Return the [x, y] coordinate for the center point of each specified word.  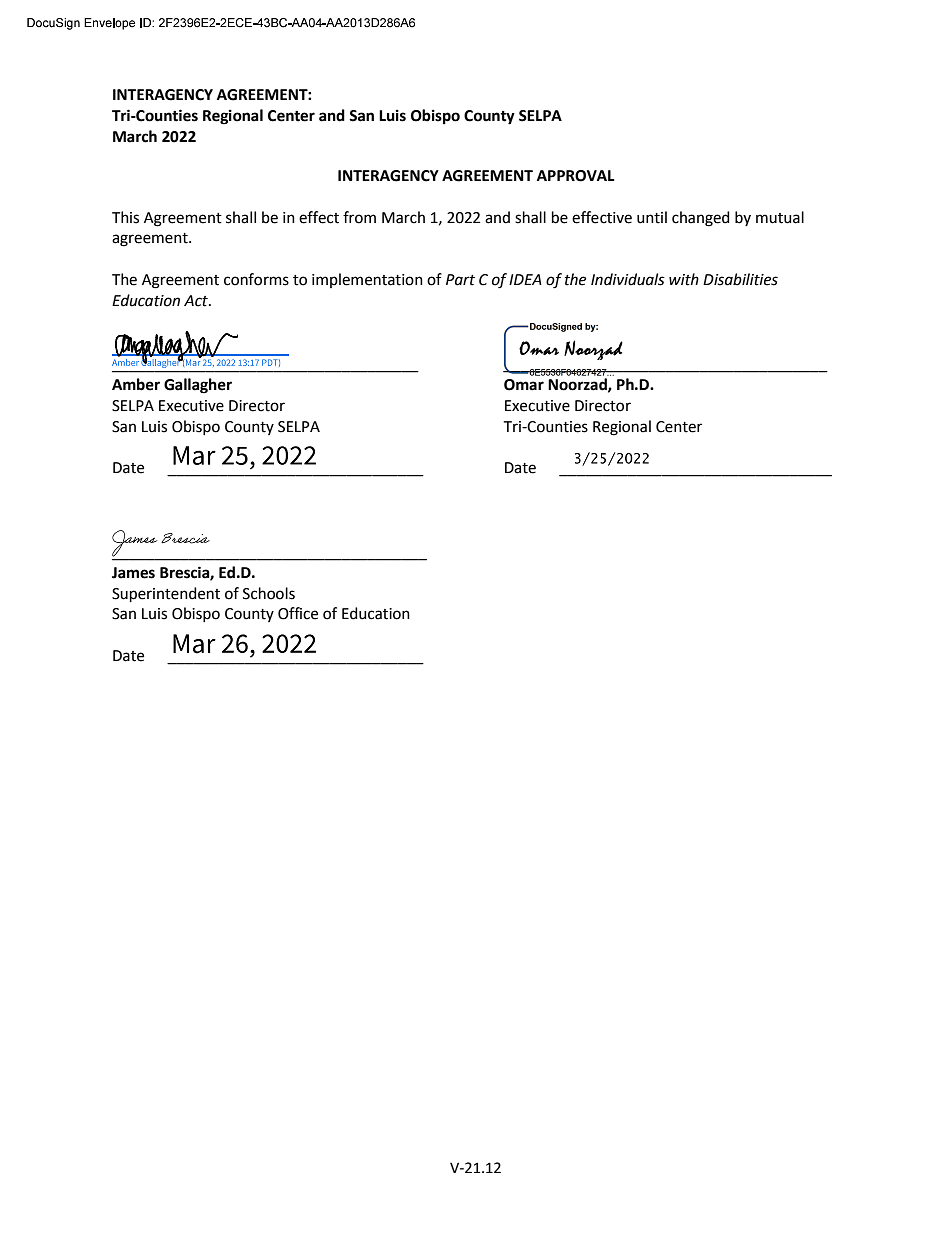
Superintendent [166, 594]
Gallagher [198, 386]
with [684, 279]
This [125, 217]
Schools [269, 593]
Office [298, 613]
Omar [524, 385]
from [359, 217]
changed [701, 219]
